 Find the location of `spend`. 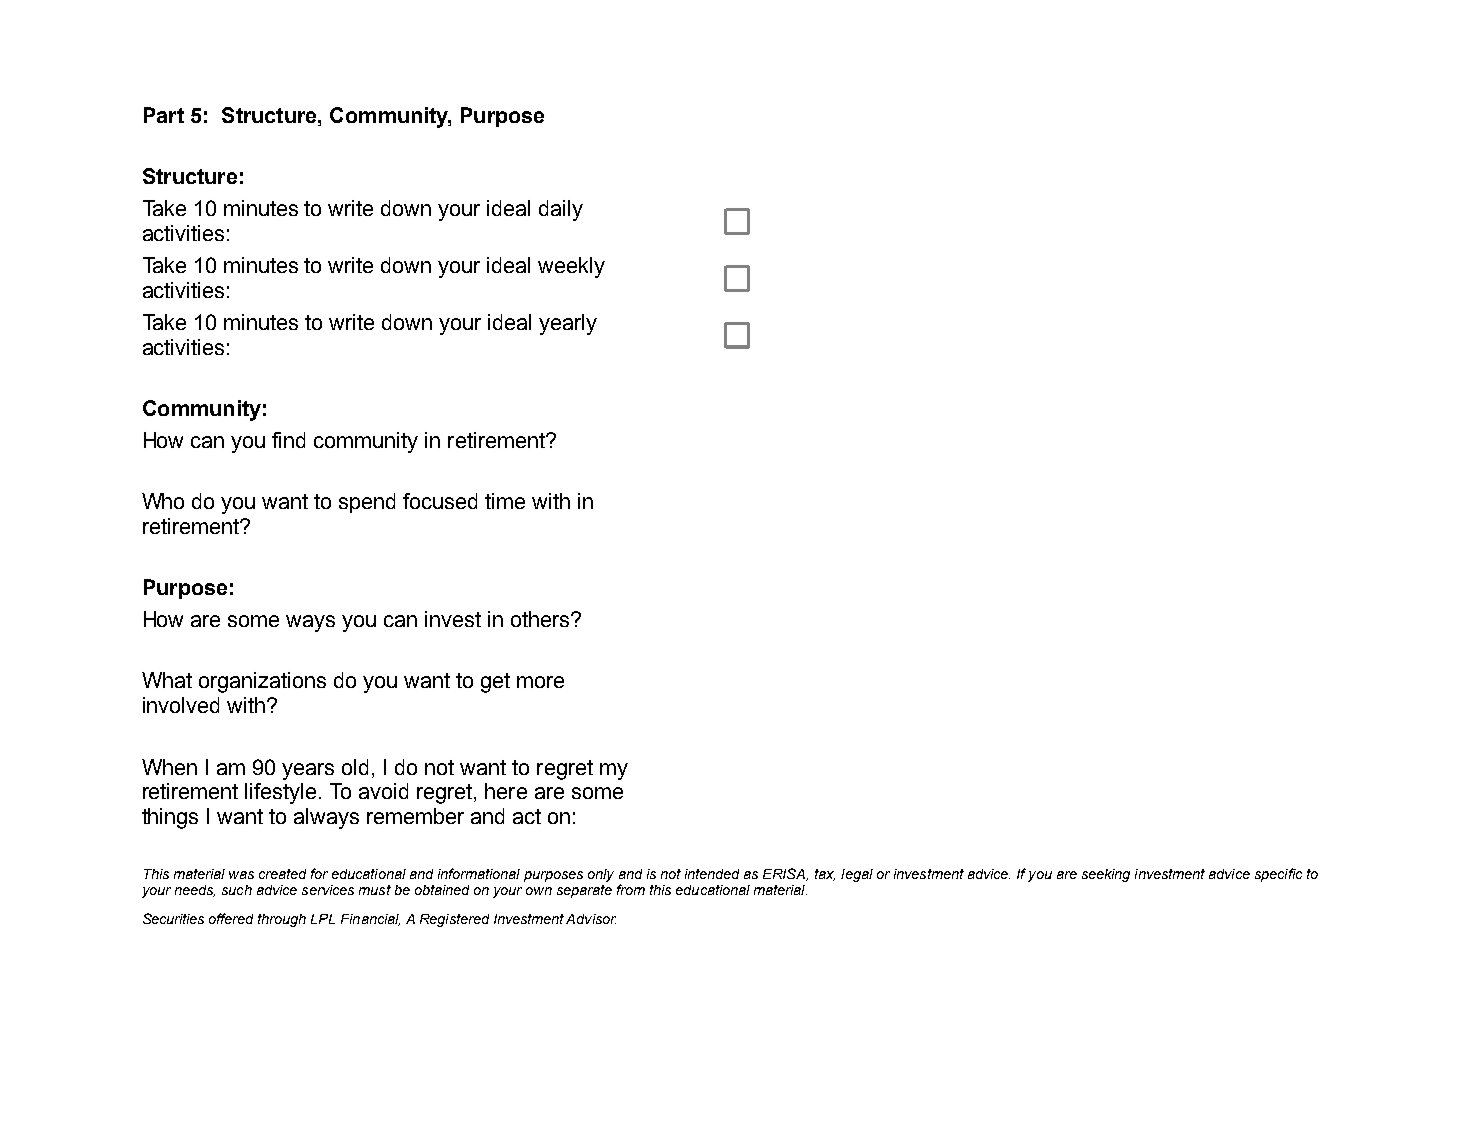

spend is located at coordinates (367, 503).
